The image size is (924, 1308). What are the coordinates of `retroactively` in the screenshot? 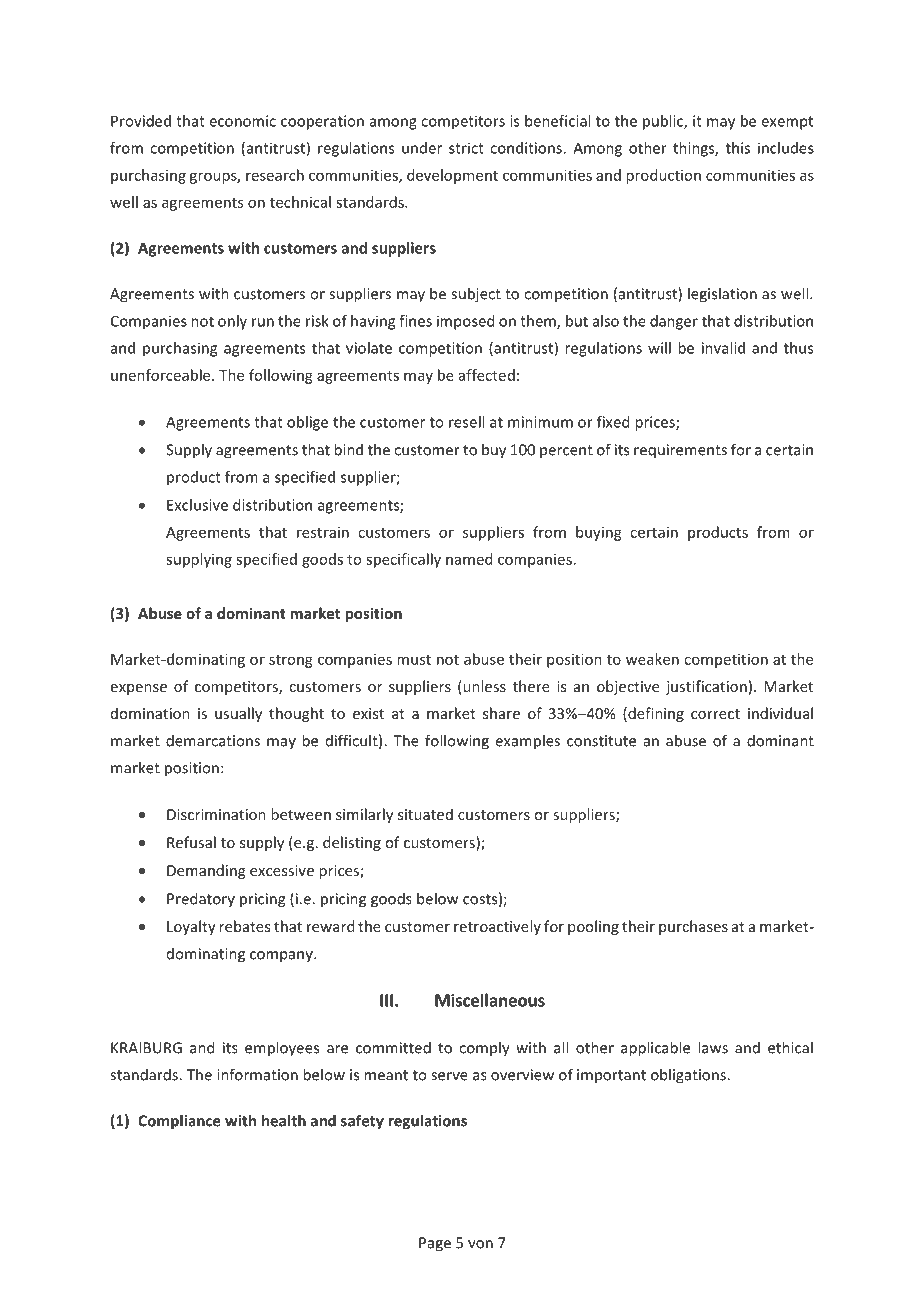 It's located at (497, 927).
